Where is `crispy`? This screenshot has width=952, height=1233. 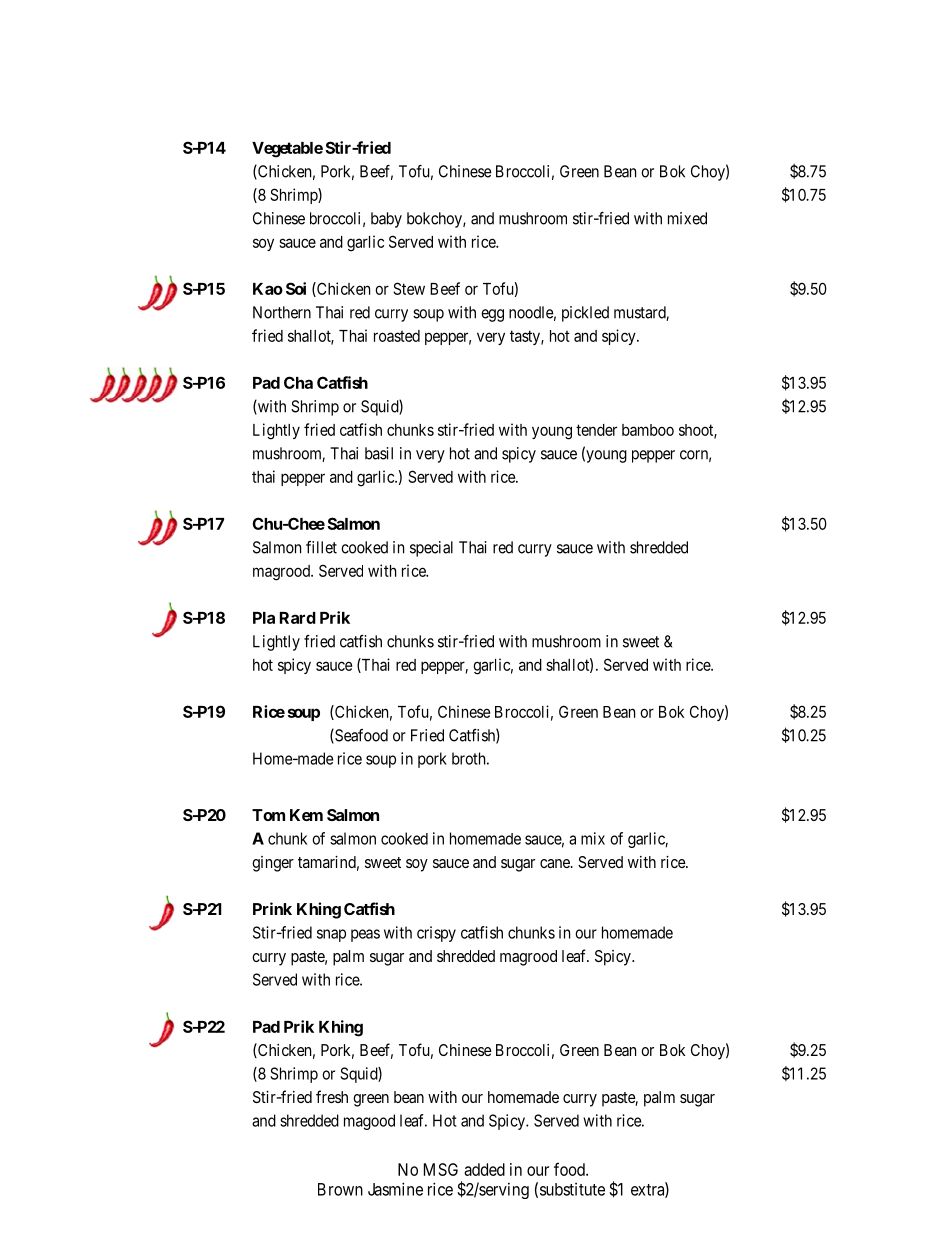 crispy is located at coordinates (436, 934).
